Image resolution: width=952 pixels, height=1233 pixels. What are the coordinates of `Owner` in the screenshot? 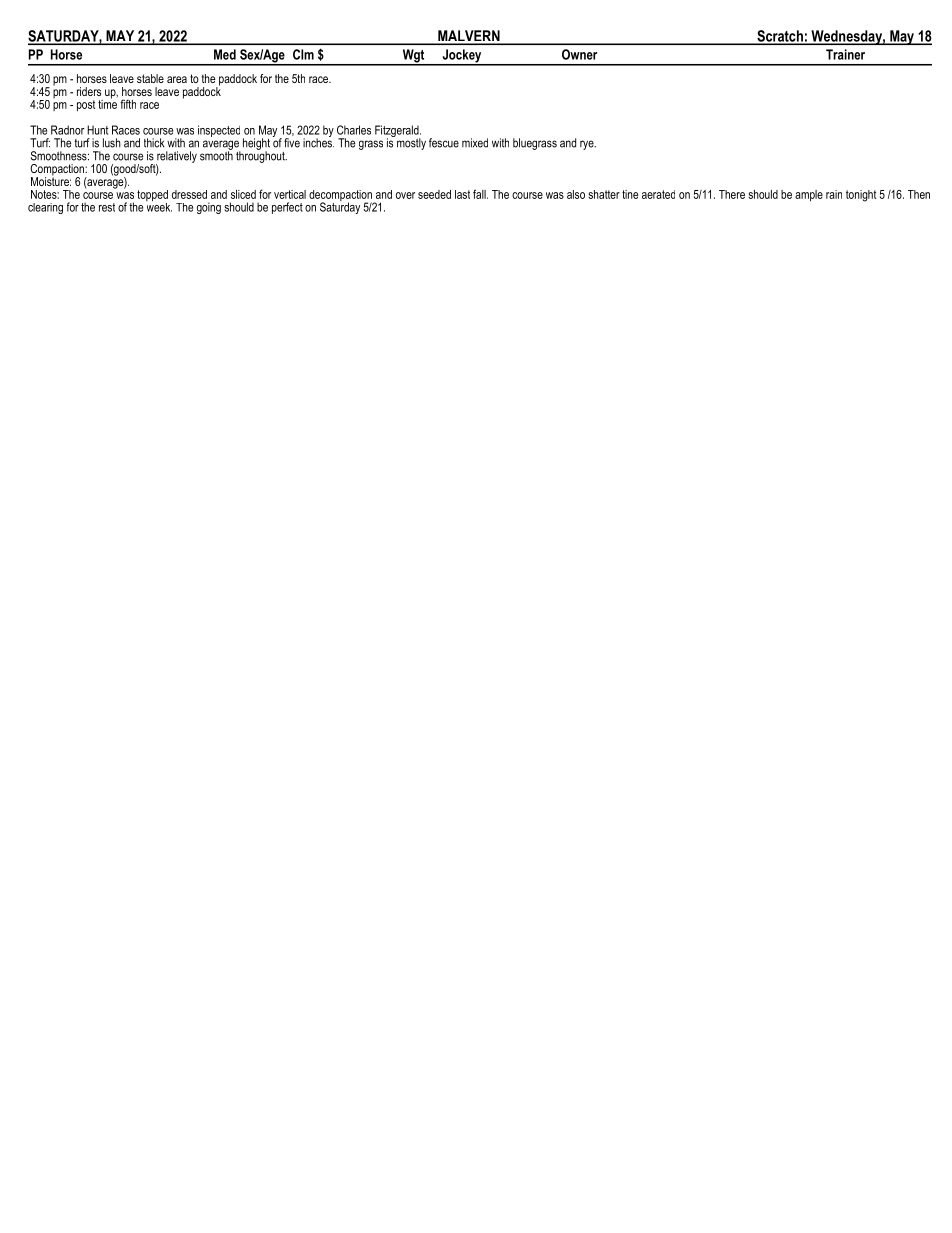 It's located at (579, 54).
